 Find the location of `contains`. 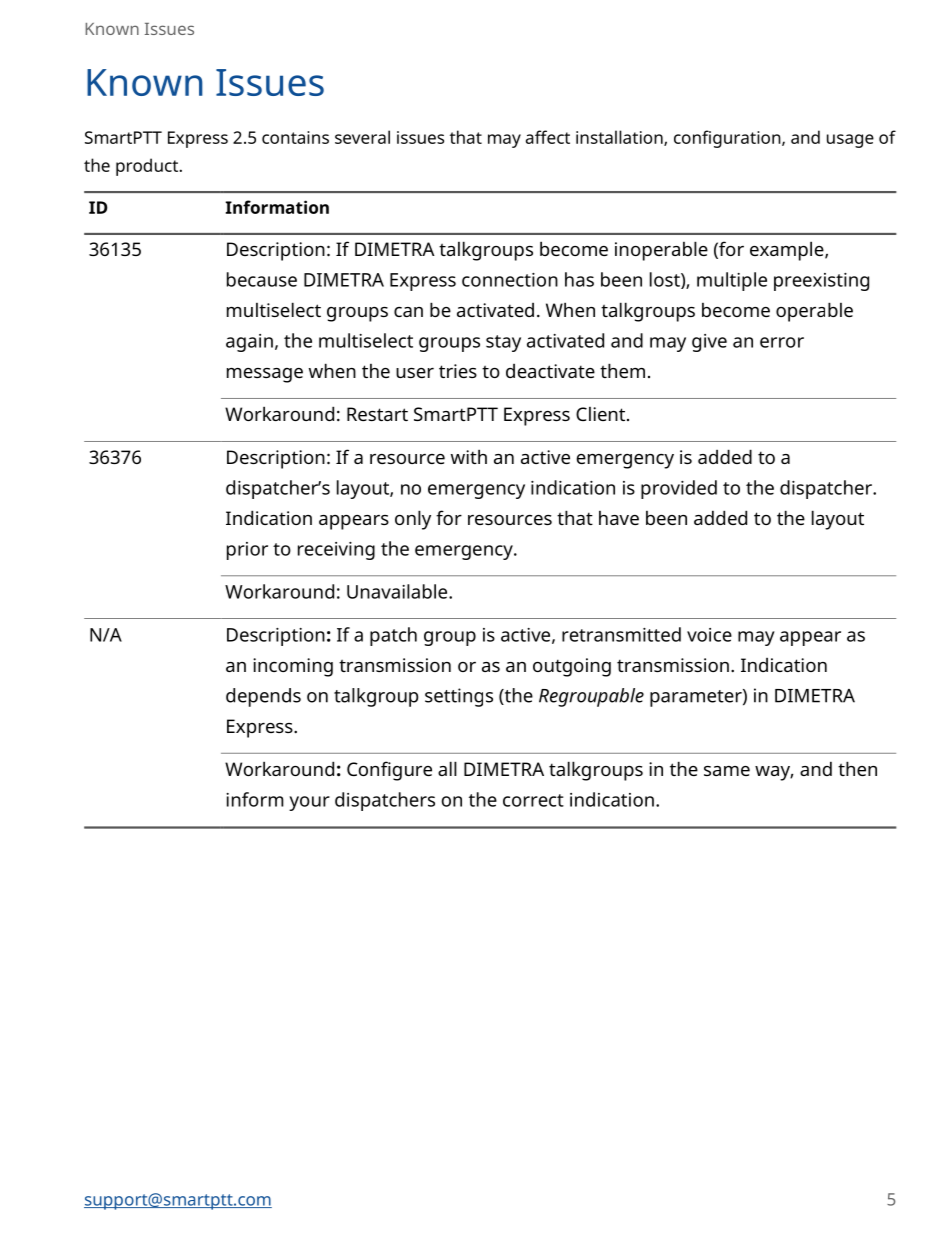

contains is located at coordinates (295, 137).
